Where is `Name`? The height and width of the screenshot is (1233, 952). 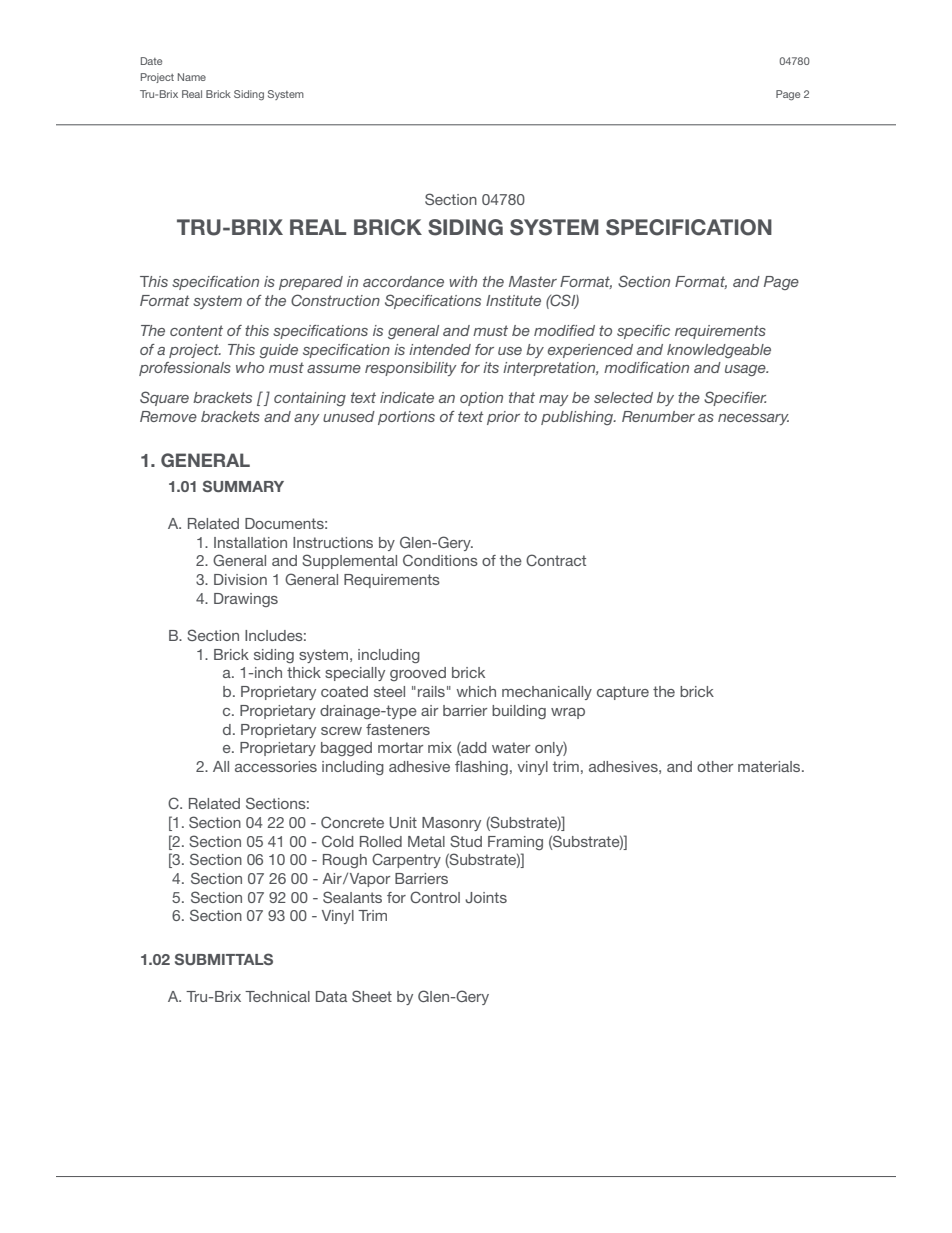 Name is located at coordinates (192, 77).
